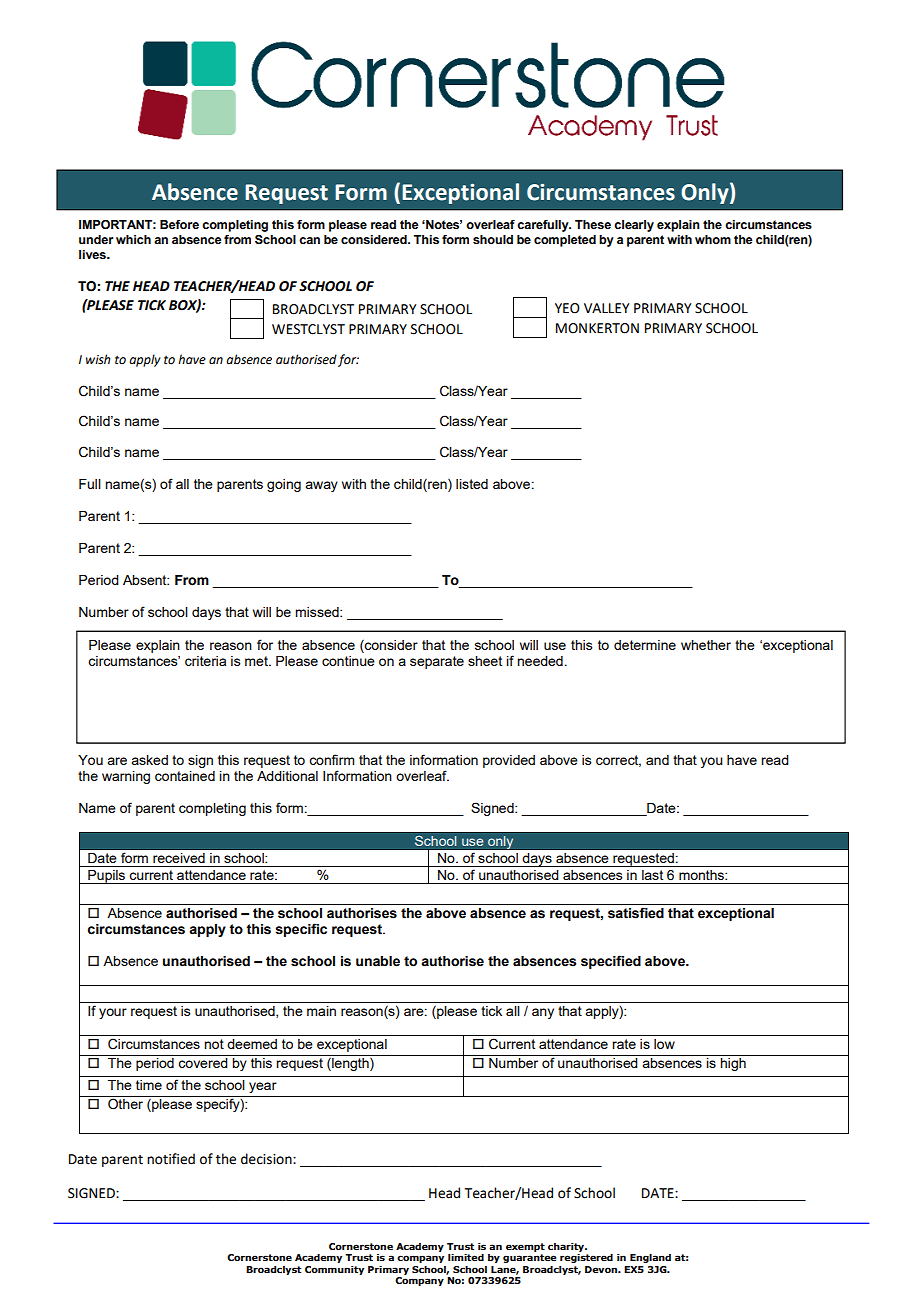 The width and height of the screenshot is (924, 1308). What do you see at coordinates (634, 226) in the screenshot?
I see `clearly` at bounding box center [634, 226].
